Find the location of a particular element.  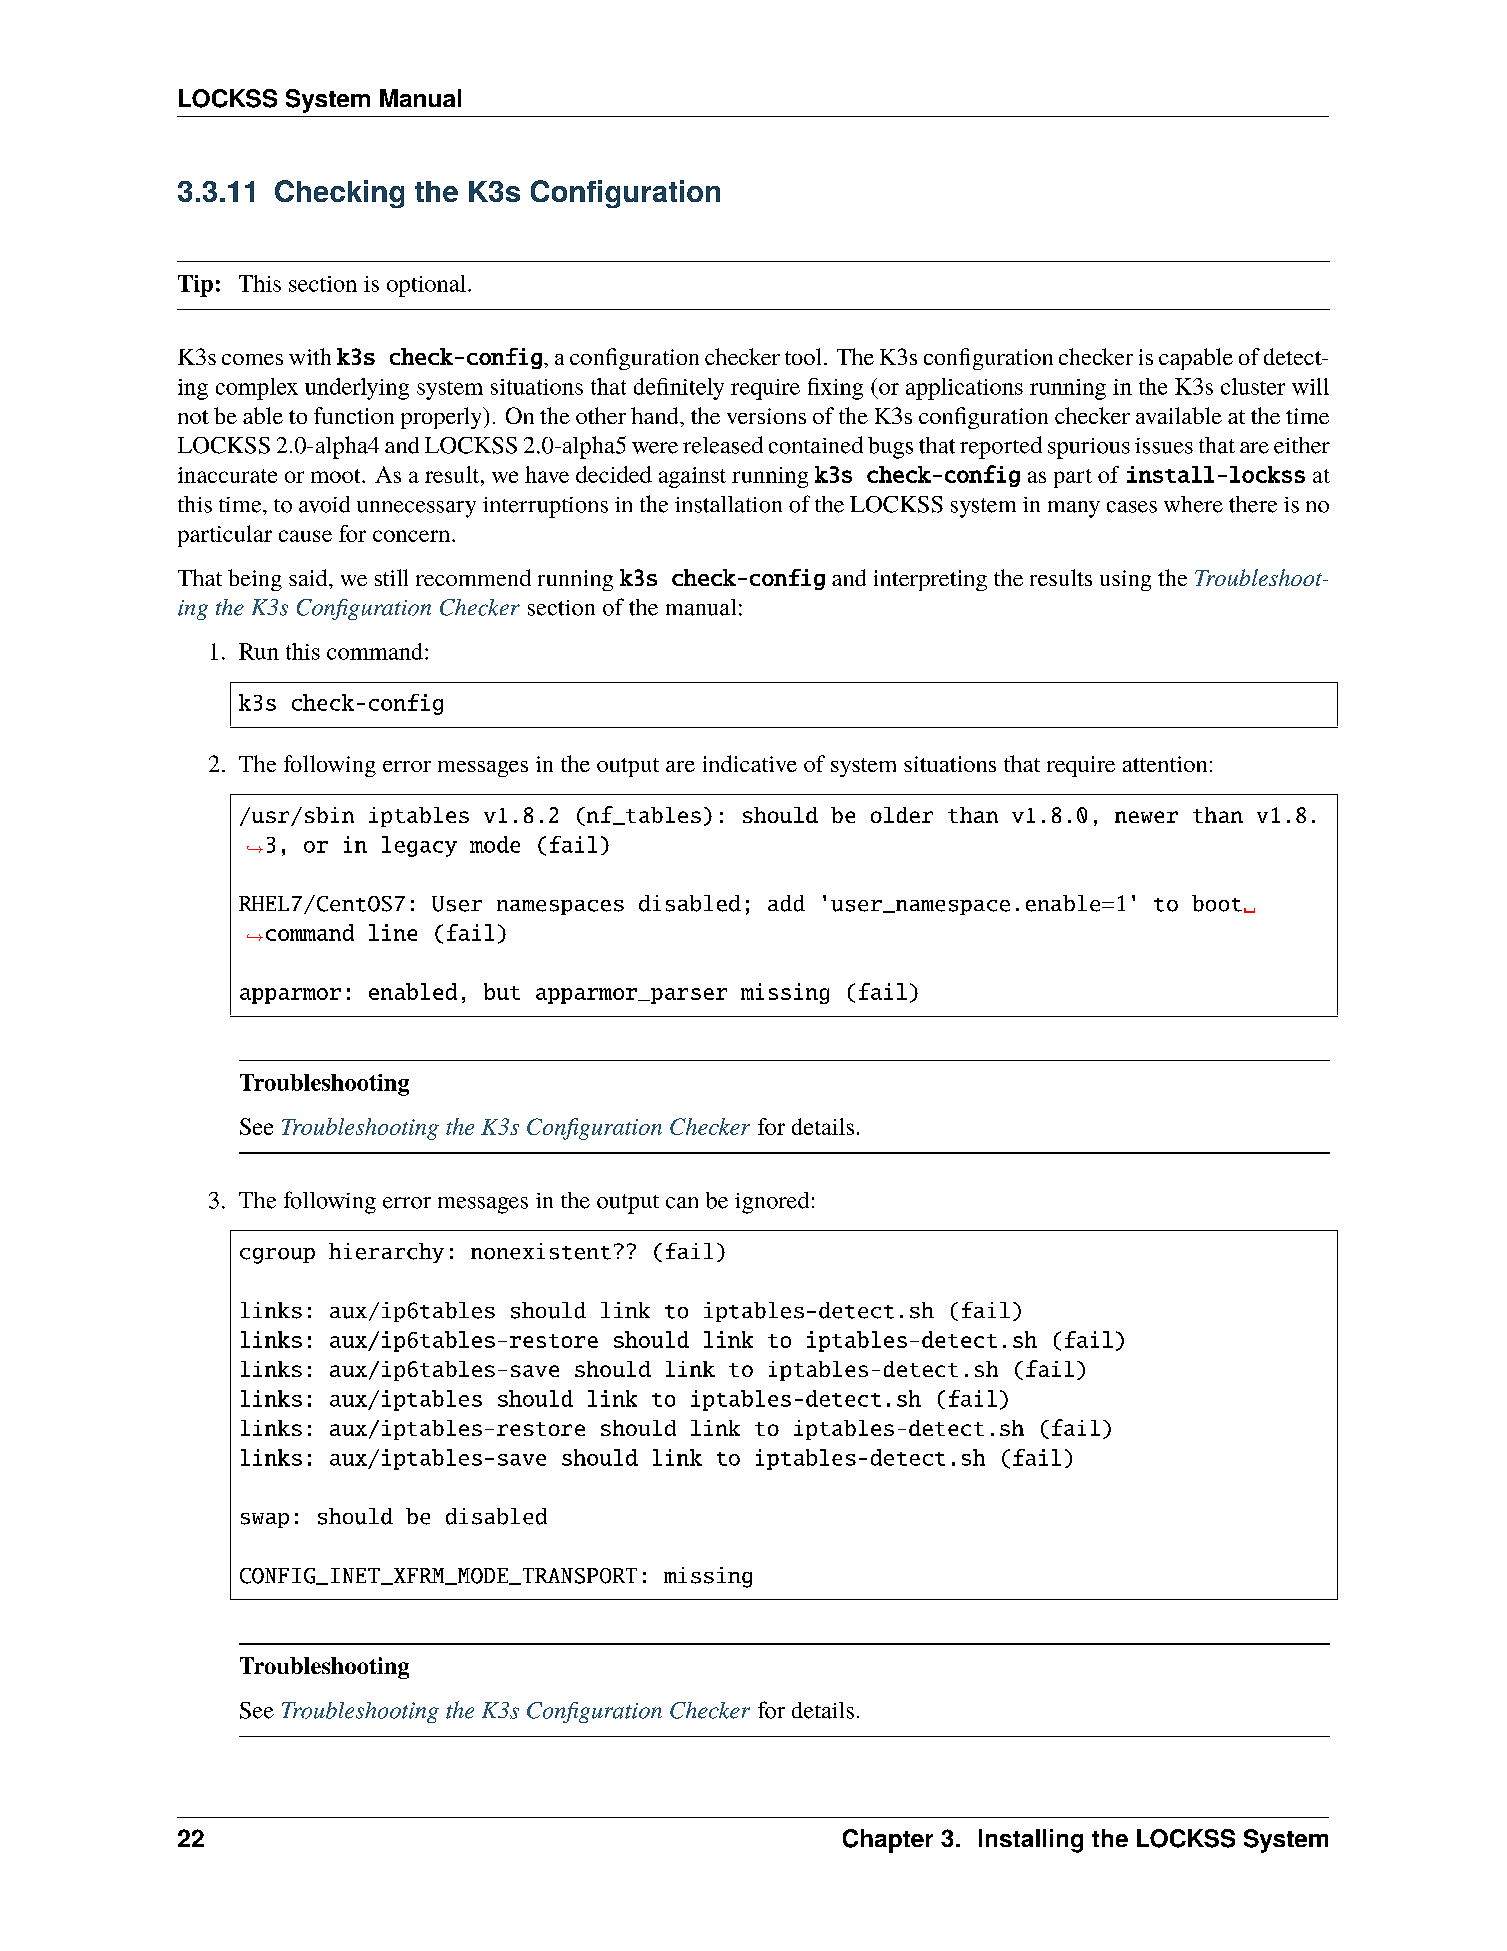

said is located at coordinates (309, 577).
